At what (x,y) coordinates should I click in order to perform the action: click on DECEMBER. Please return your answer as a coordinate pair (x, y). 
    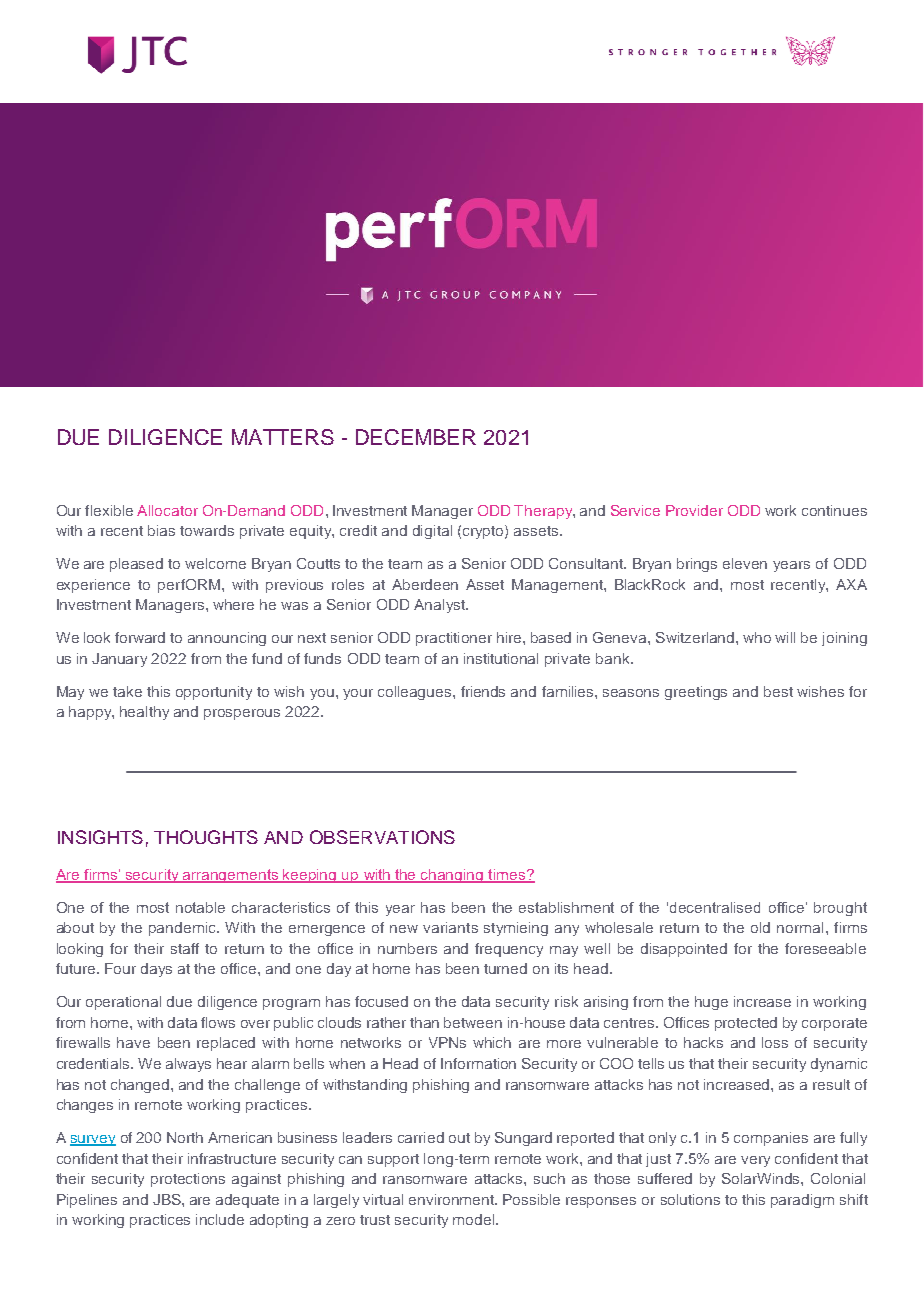
    Looking at the image, I should click on (416, 437).
